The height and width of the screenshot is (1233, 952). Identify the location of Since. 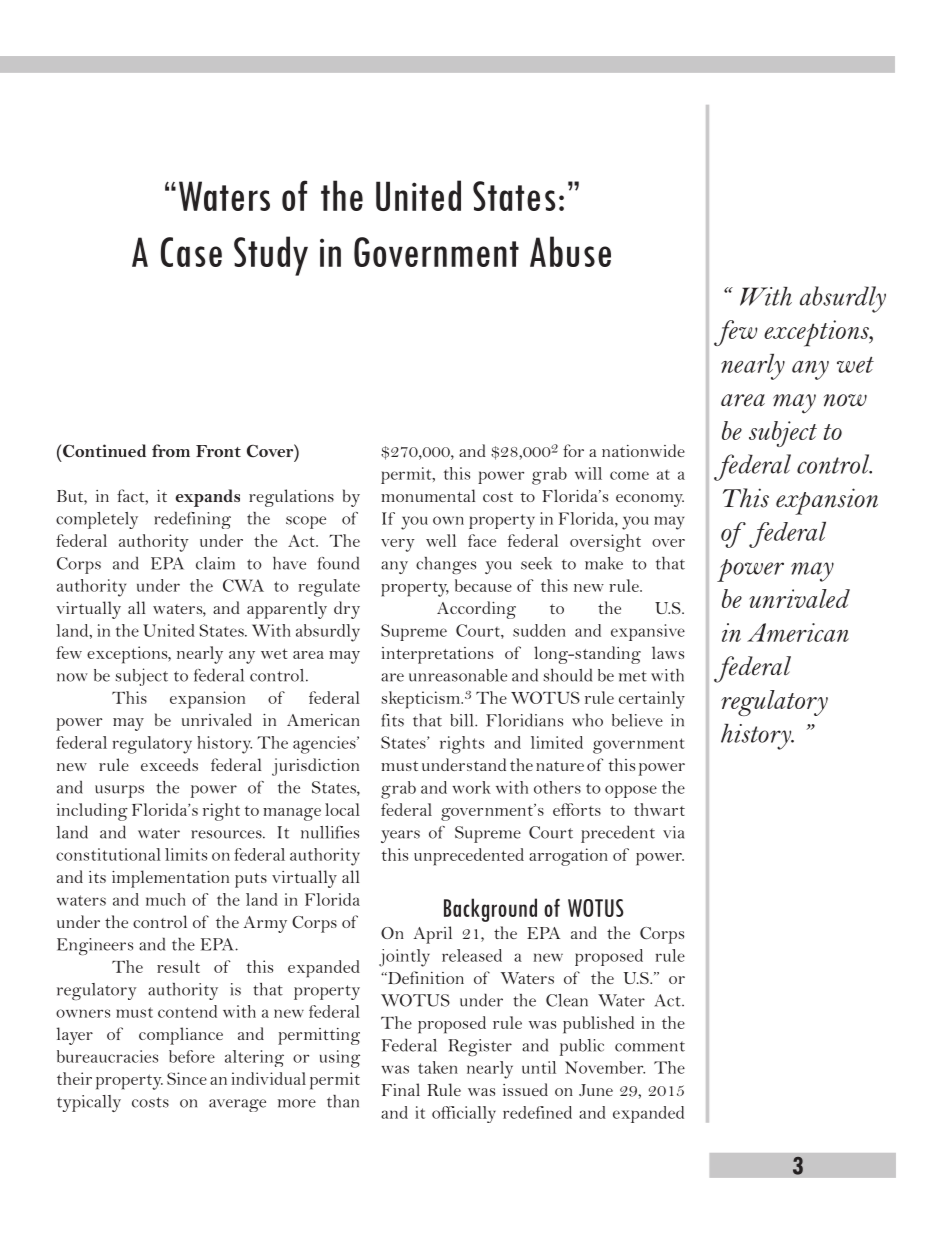
(187, 1078).
